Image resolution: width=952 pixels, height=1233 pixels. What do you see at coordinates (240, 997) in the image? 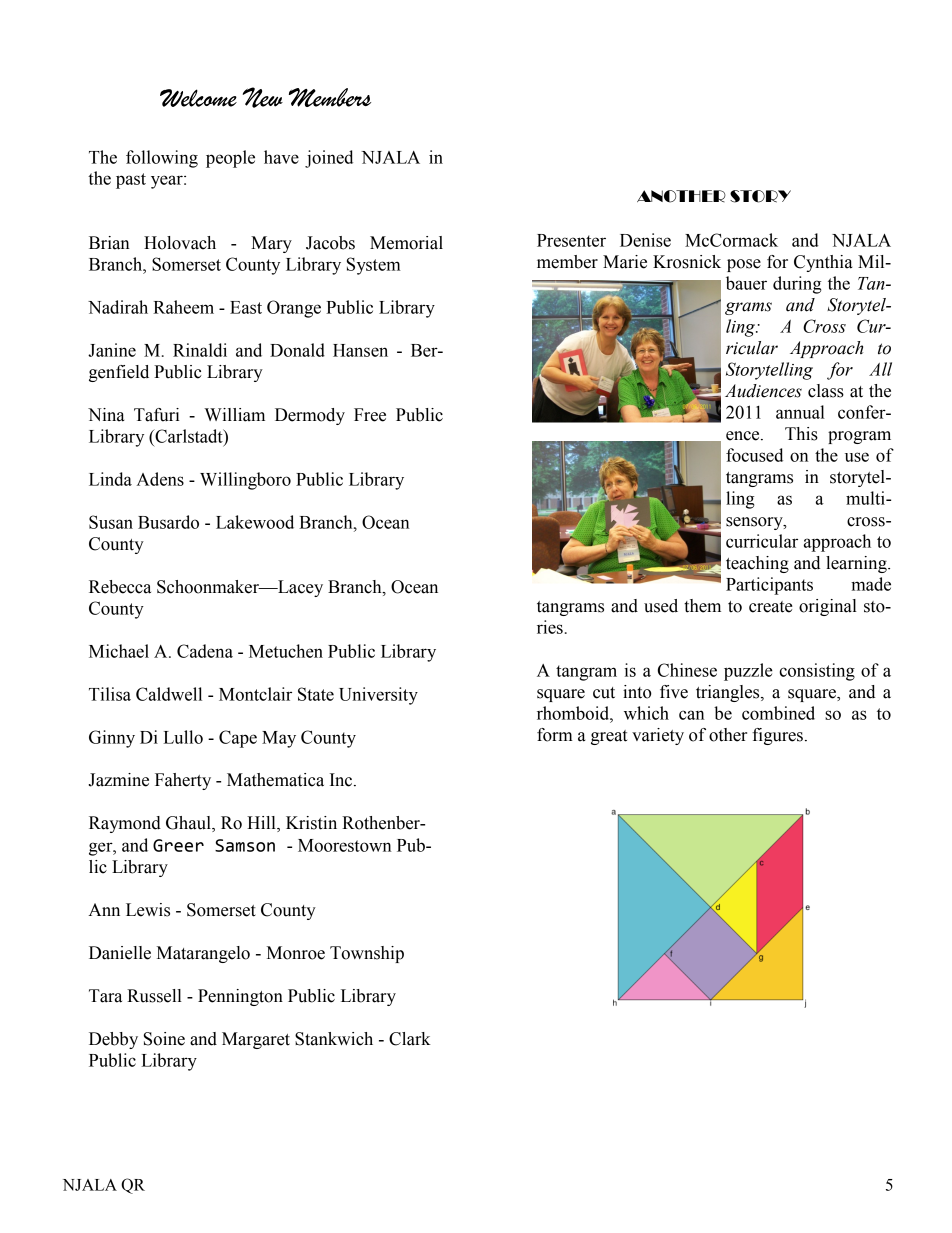
I see `Pennington` at bounding box center [240, 997].
